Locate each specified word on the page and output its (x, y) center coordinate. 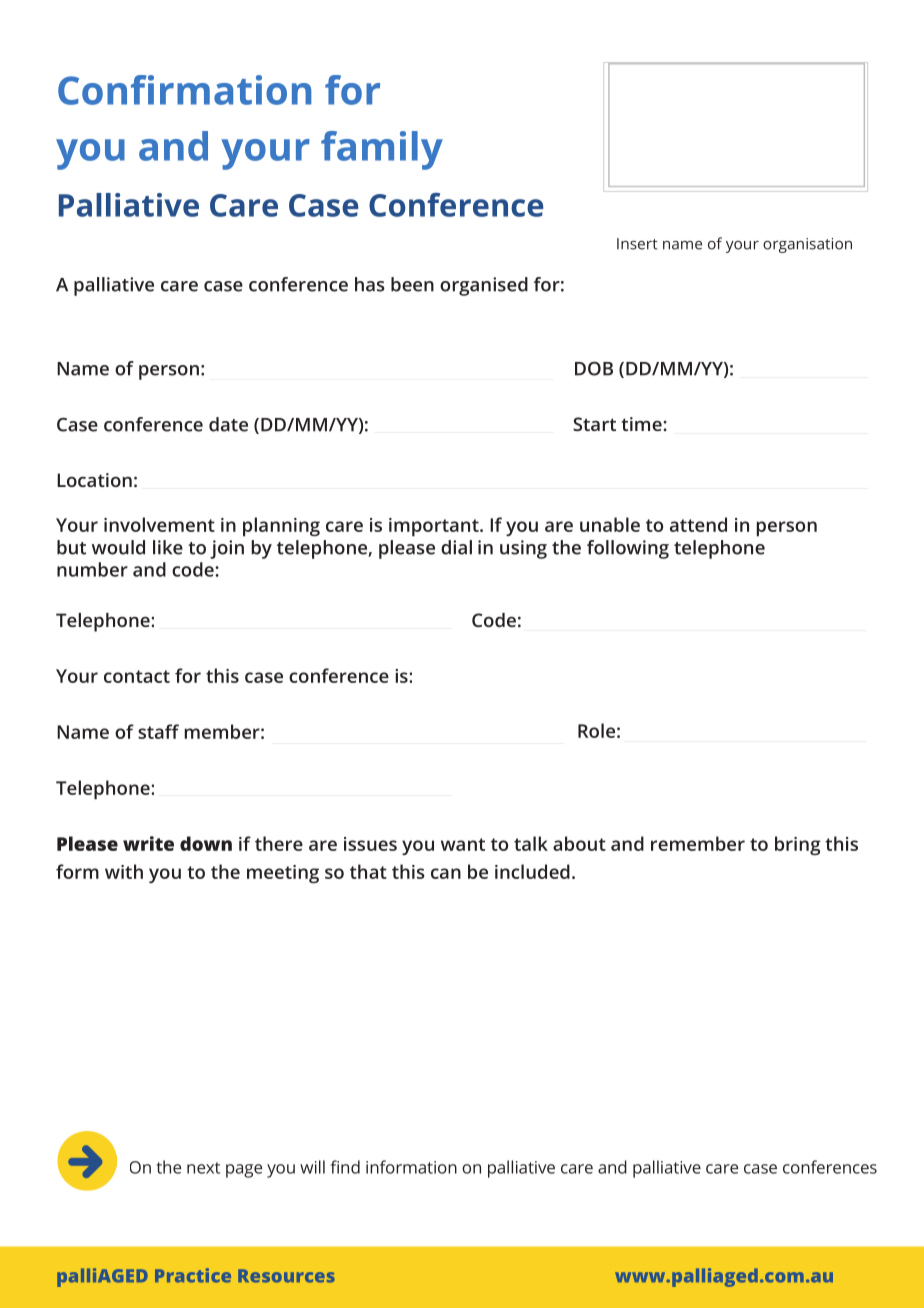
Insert (637, 244)
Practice (193, 1275)
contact (137, 676)
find (345, 1167)
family (382, 150)
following (628, 549)
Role (596, 730)
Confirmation (184, 90)
